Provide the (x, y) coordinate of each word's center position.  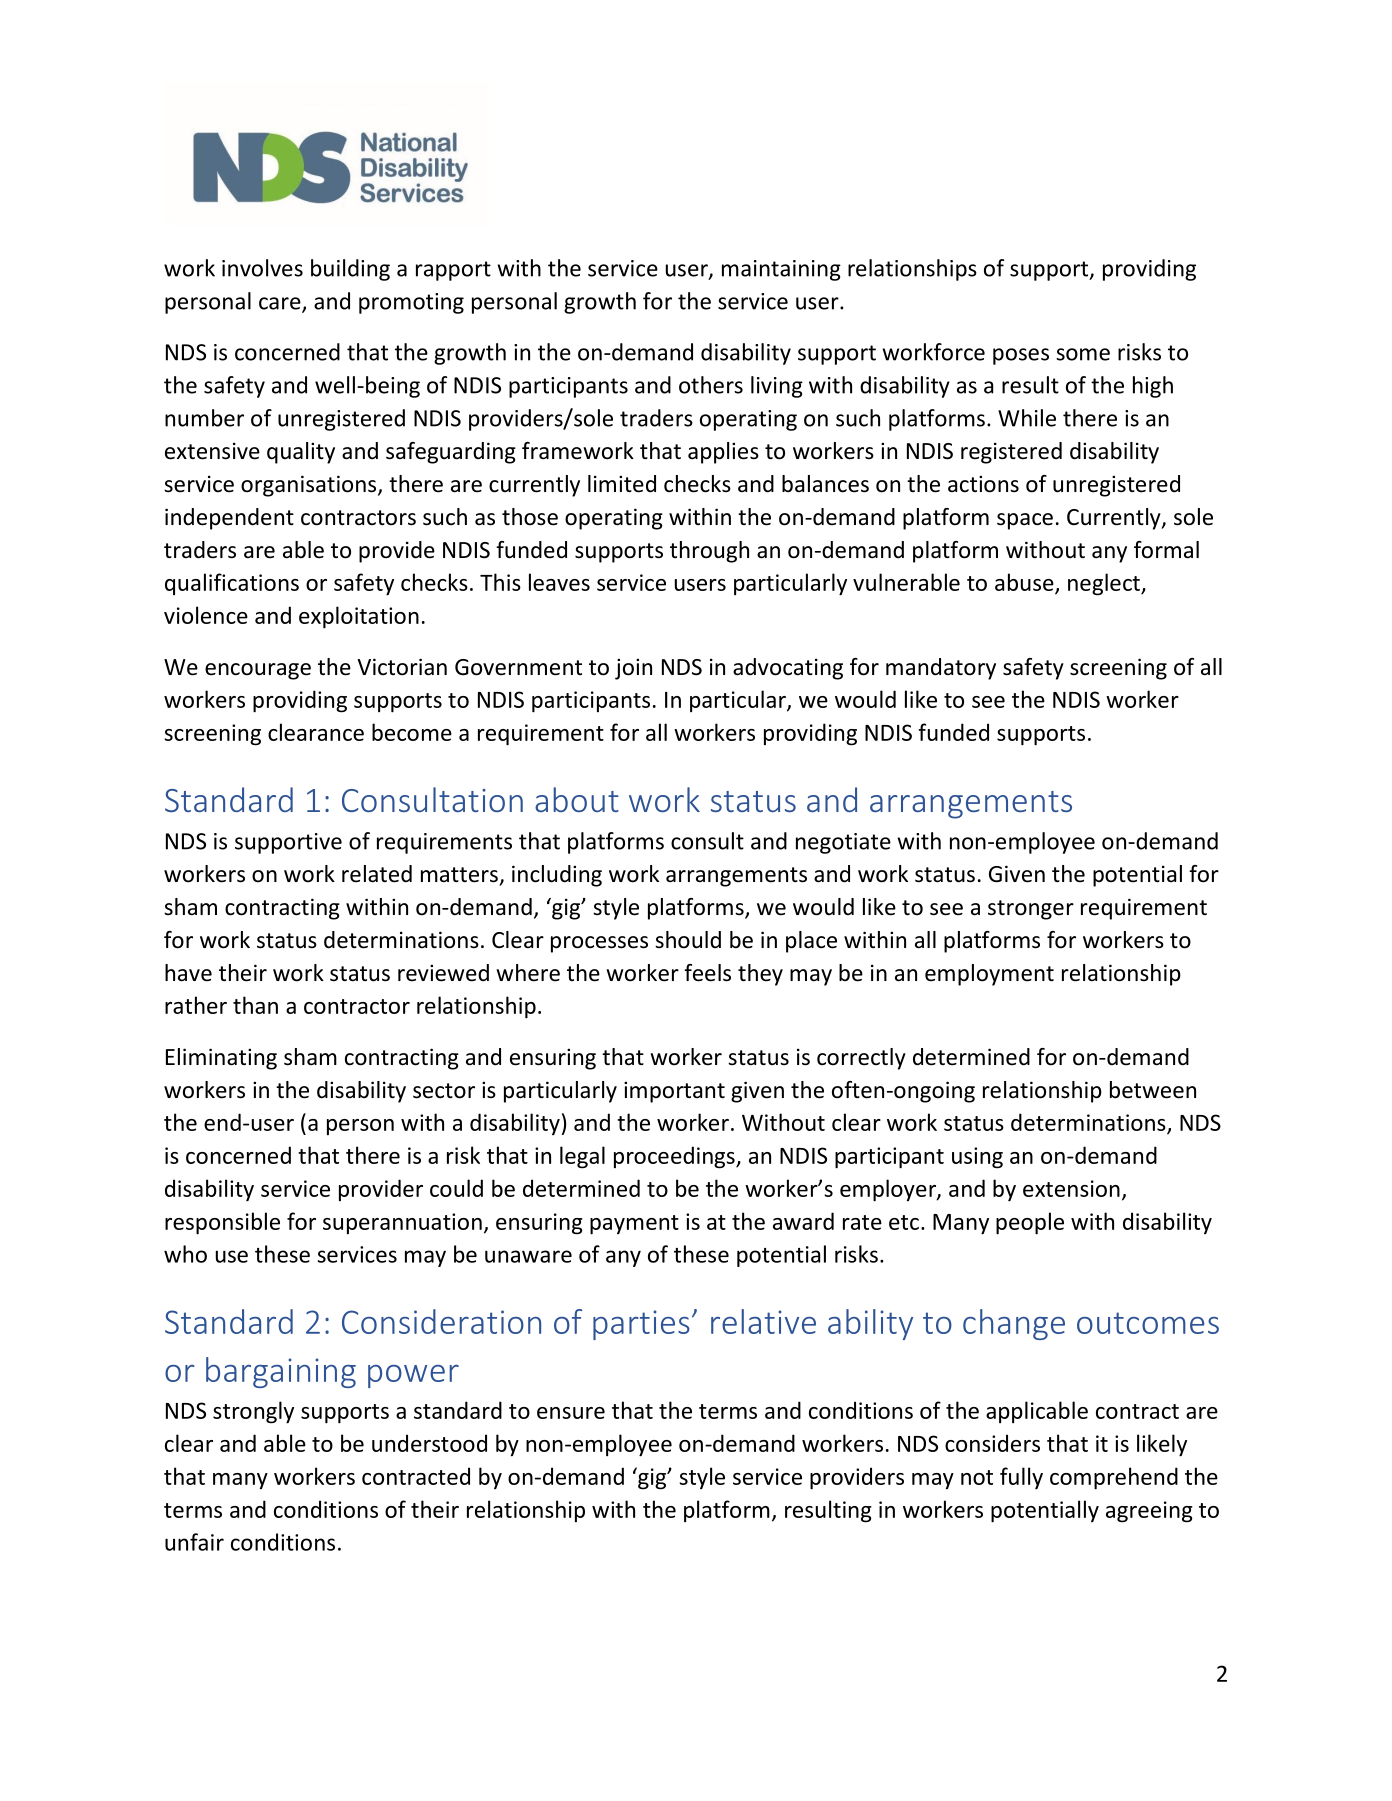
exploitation (359, 617)
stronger (1031, 910)
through (709, 552)
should (688, 940)
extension (1071, 1188)
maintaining (781, 270)
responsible (222, 1223)
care (281, 304)
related (377, 874)
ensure (571, 1413)
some (1083, 354)
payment (634, 1225)
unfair (194, 1542)
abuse (1025, 583)
